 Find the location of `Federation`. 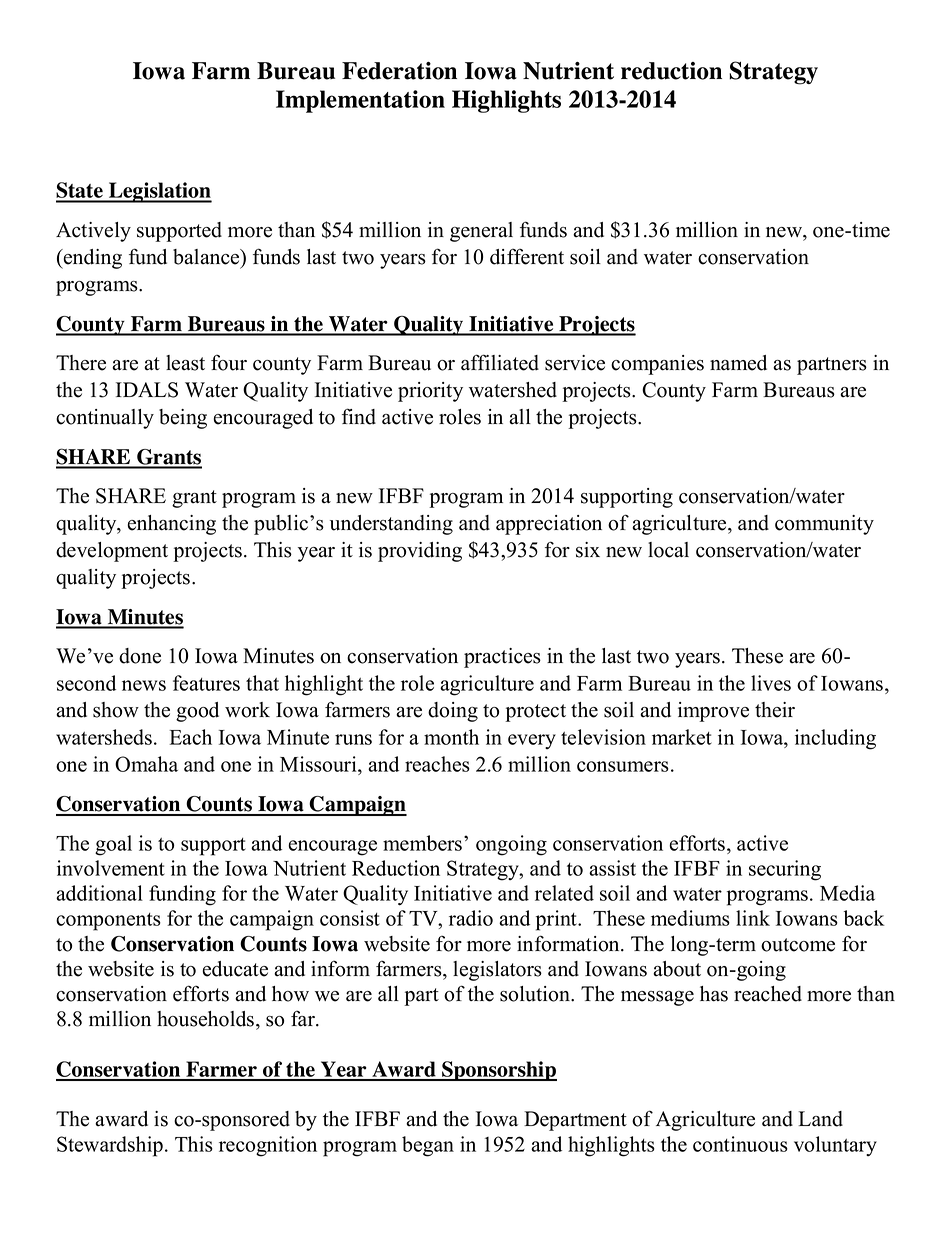

Federation is located at coordinates (399, 71).
